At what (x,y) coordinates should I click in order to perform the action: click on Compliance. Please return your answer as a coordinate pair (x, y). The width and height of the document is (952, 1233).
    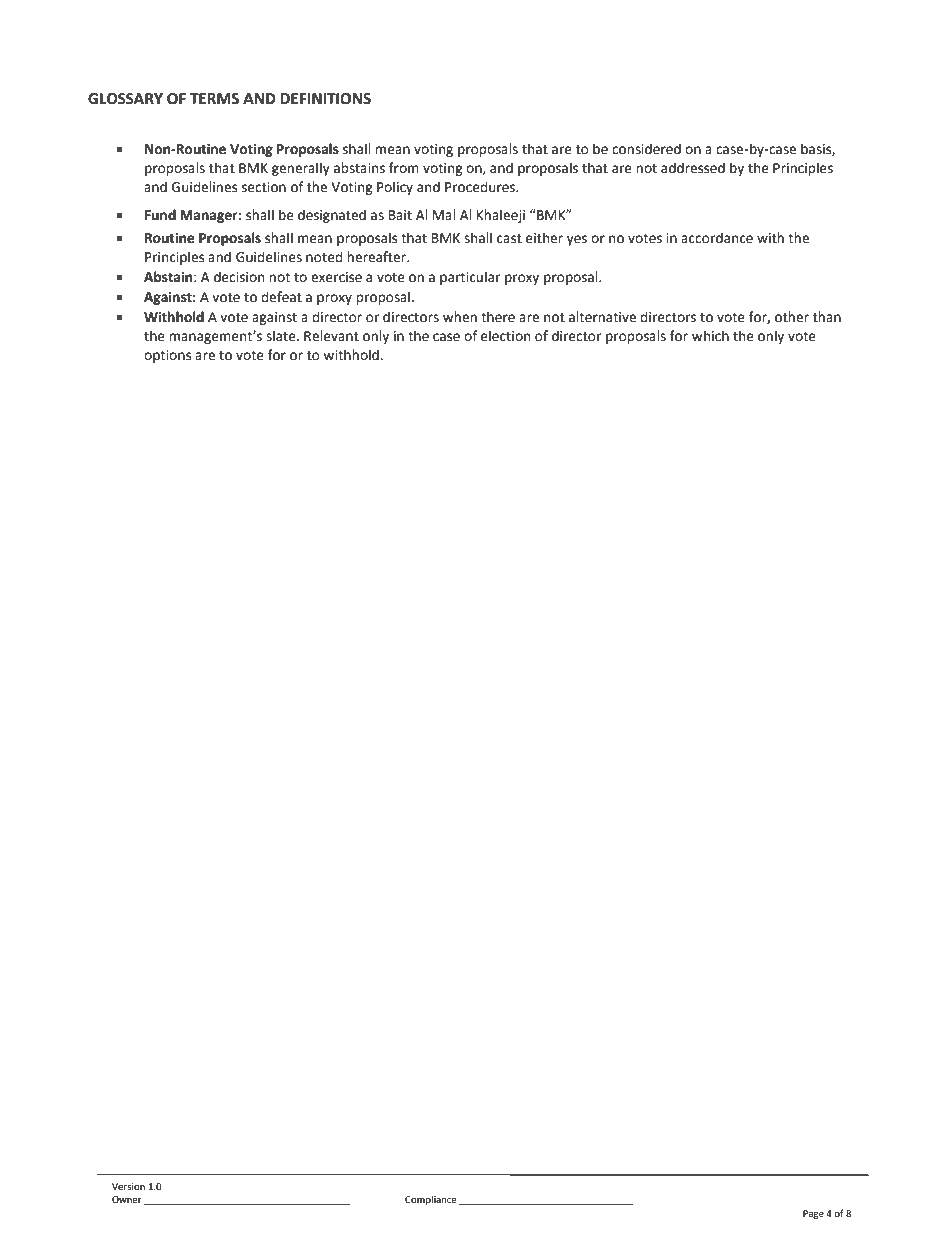
    Looking at the image, I should click on (431, 1200).
